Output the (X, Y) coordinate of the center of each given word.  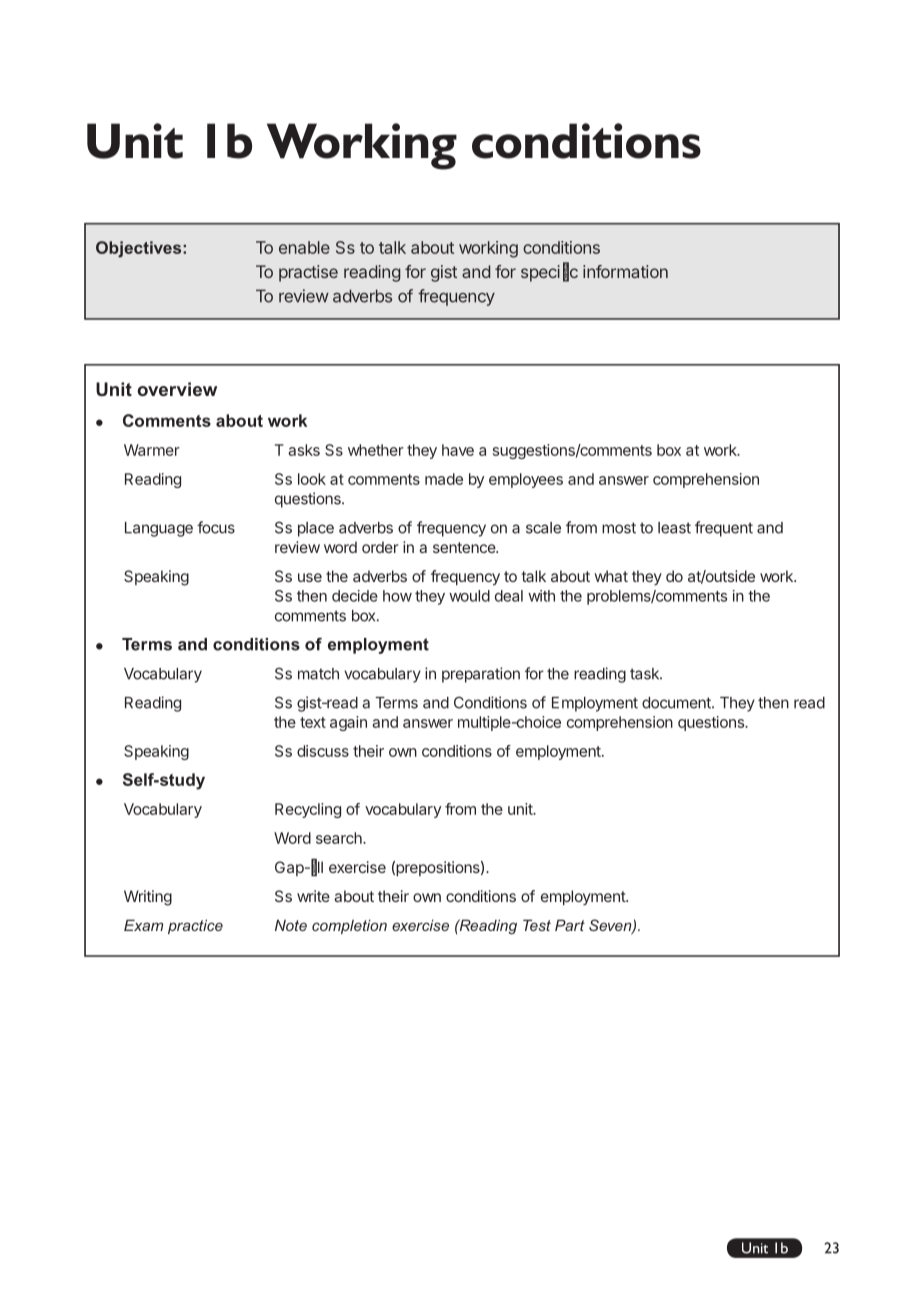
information (625, 271)
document (677, 703)
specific (549, 272)
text (313, 722)
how (397, 596)
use (310, 577)
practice (195, 926)
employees (526, 480)
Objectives (140, 249)
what (611, 576)
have (458, 450)
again (348, 723)
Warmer (152, 450)
